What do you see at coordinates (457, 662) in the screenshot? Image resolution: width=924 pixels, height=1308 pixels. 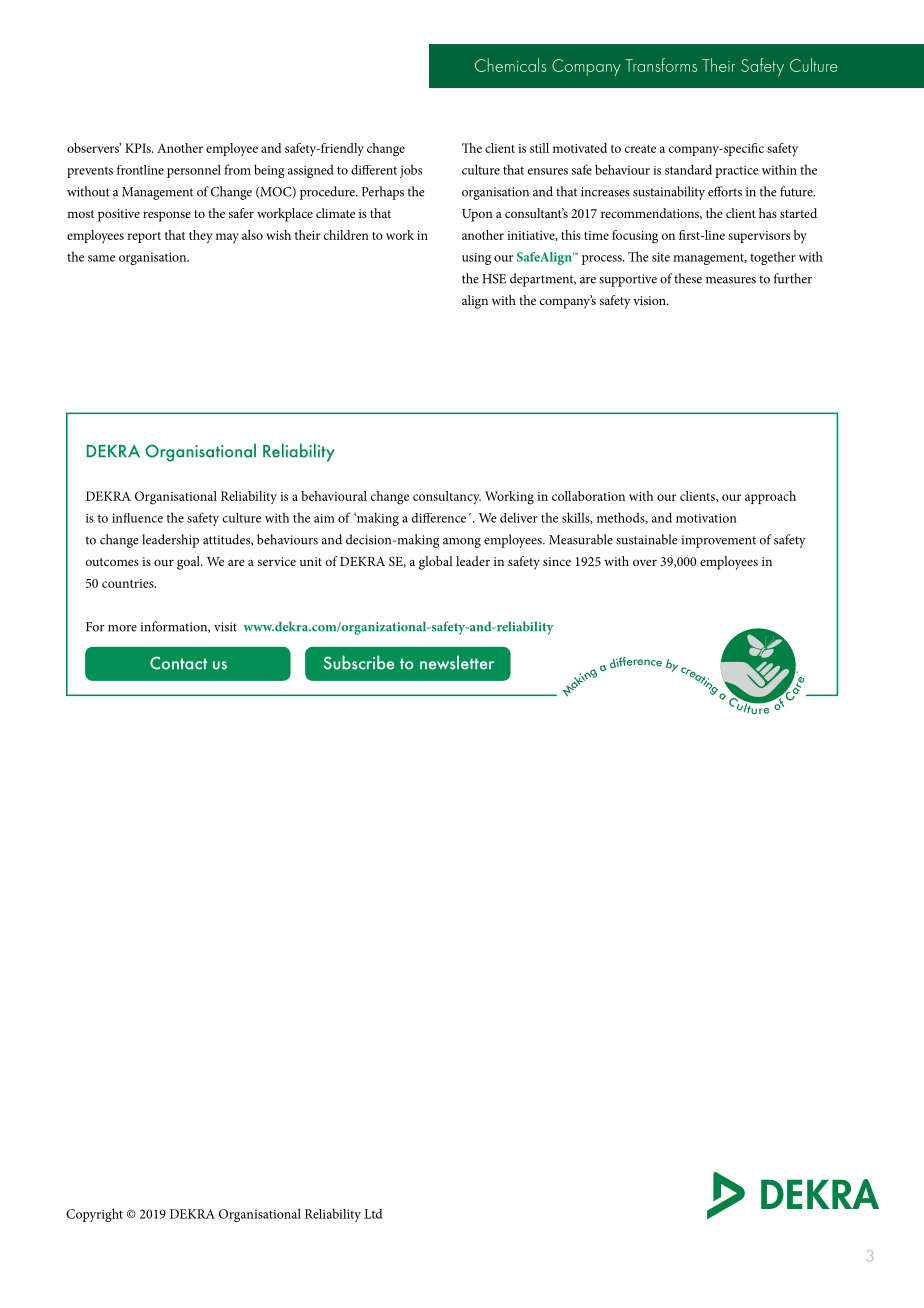 I see `newsletter` at bounding box center [457, 662].
